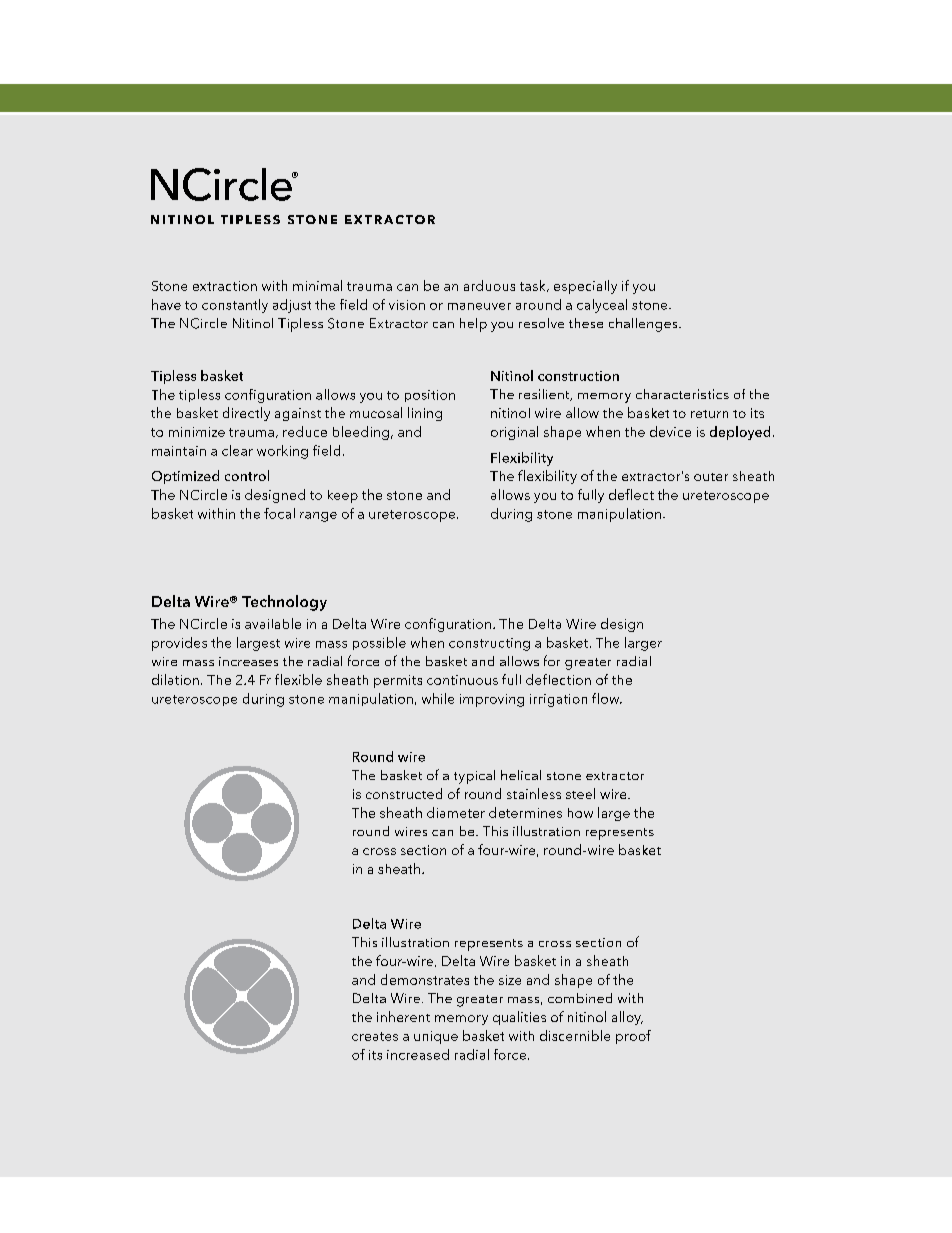  Describe the element at coordinates (404, 793) in the page. I see `constructed` at that location.
